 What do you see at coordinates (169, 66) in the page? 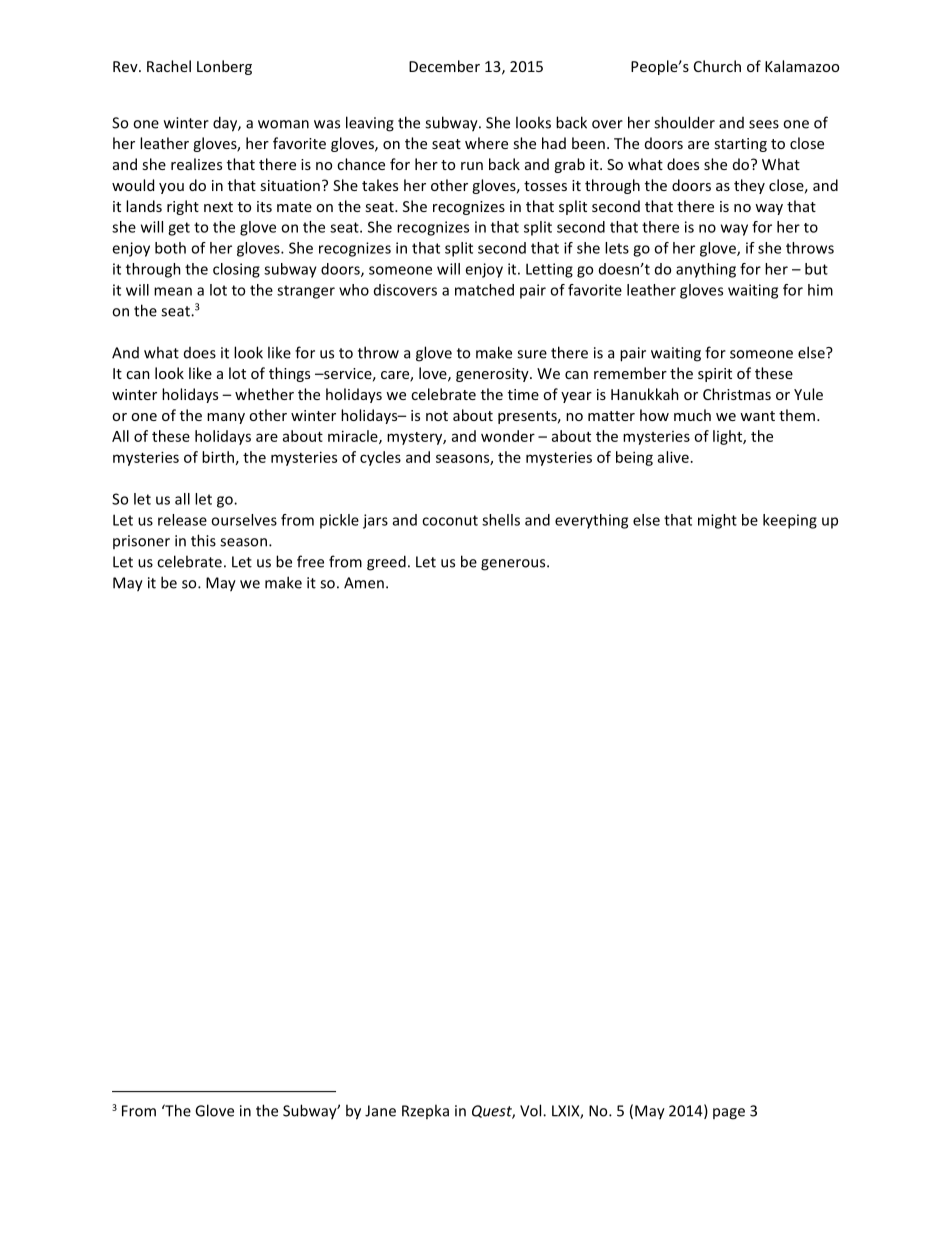
I see `Rachel` at bounding box center [169, 66].
